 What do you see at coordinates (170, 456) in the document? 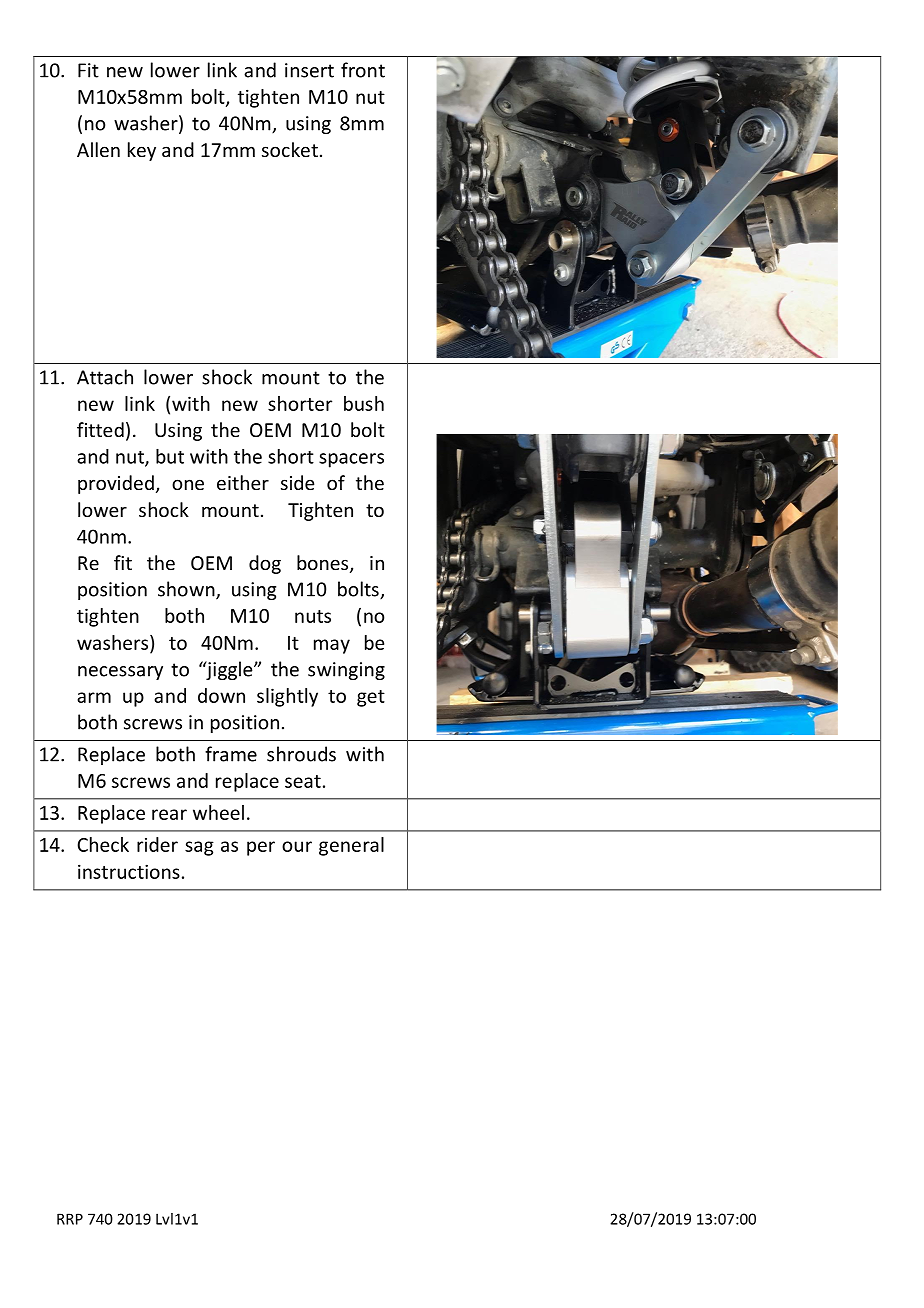
I see `but` at bounding box center [170, 456].
